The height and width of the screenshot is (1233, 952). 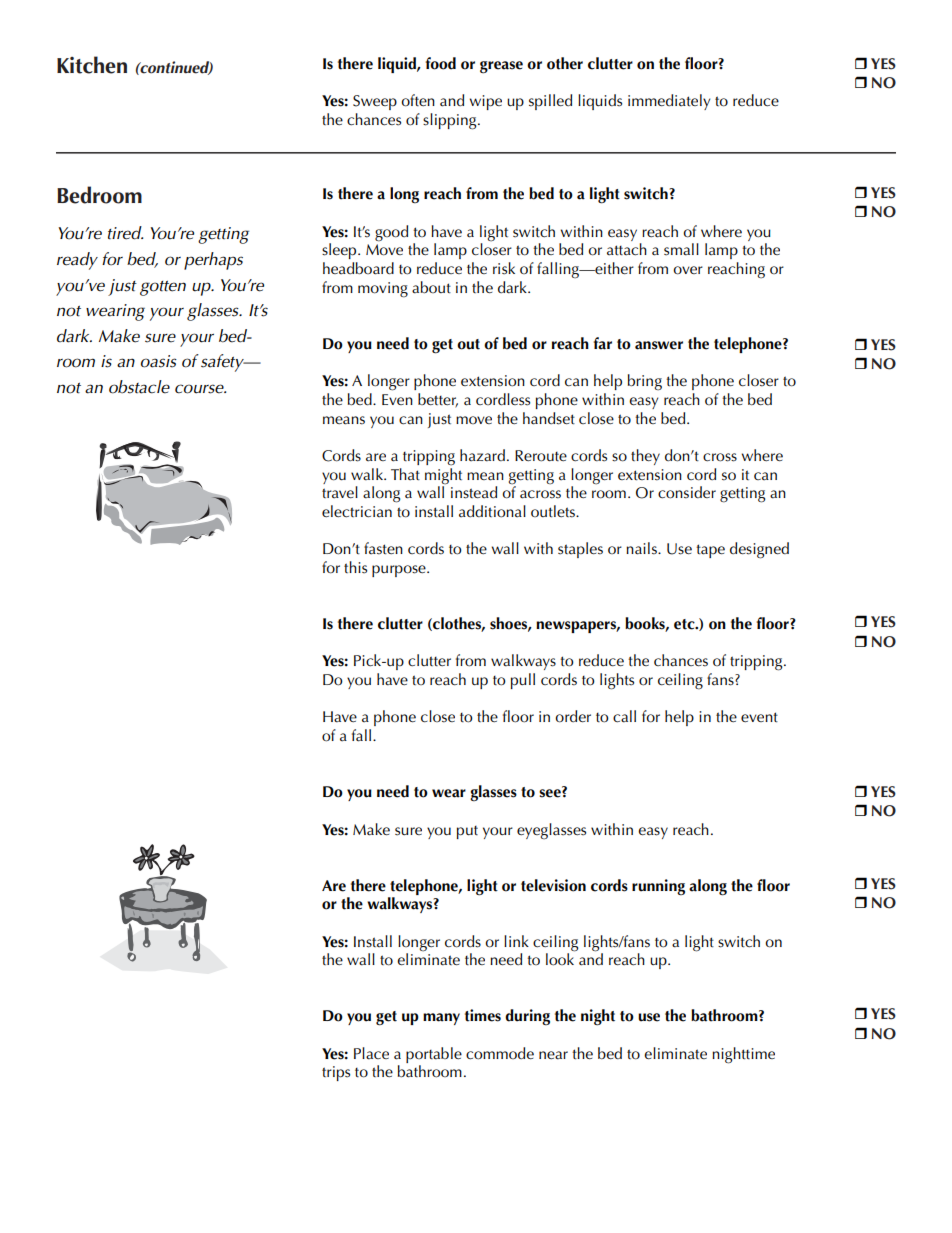 What do you see at coordinates (669, 102) in the screenshot?
I see `immediately` at bounding box center [669, 102].
